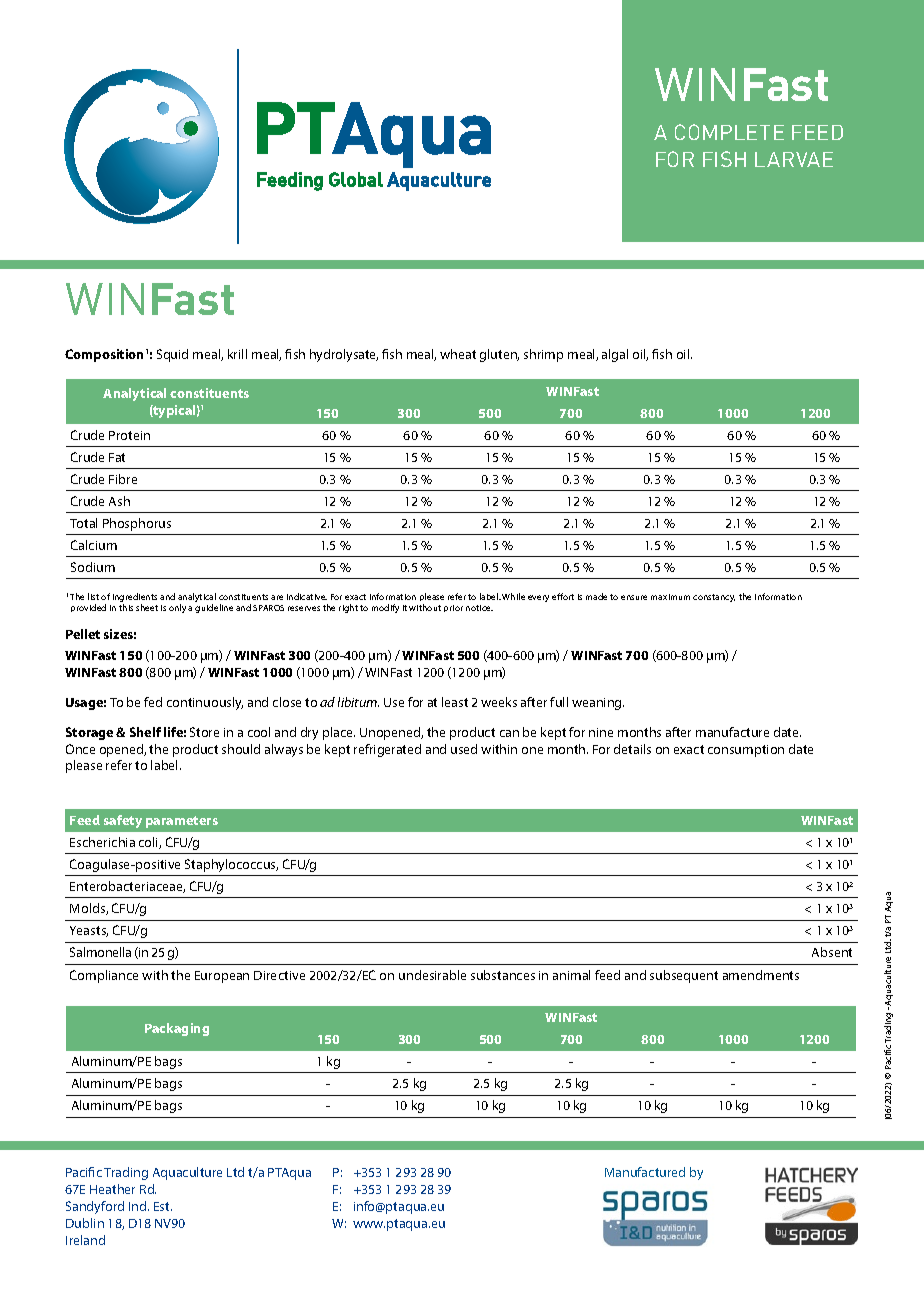  Describe the element at coordinates (729, 132) in the document. I see `COMPLETE` at that location.
